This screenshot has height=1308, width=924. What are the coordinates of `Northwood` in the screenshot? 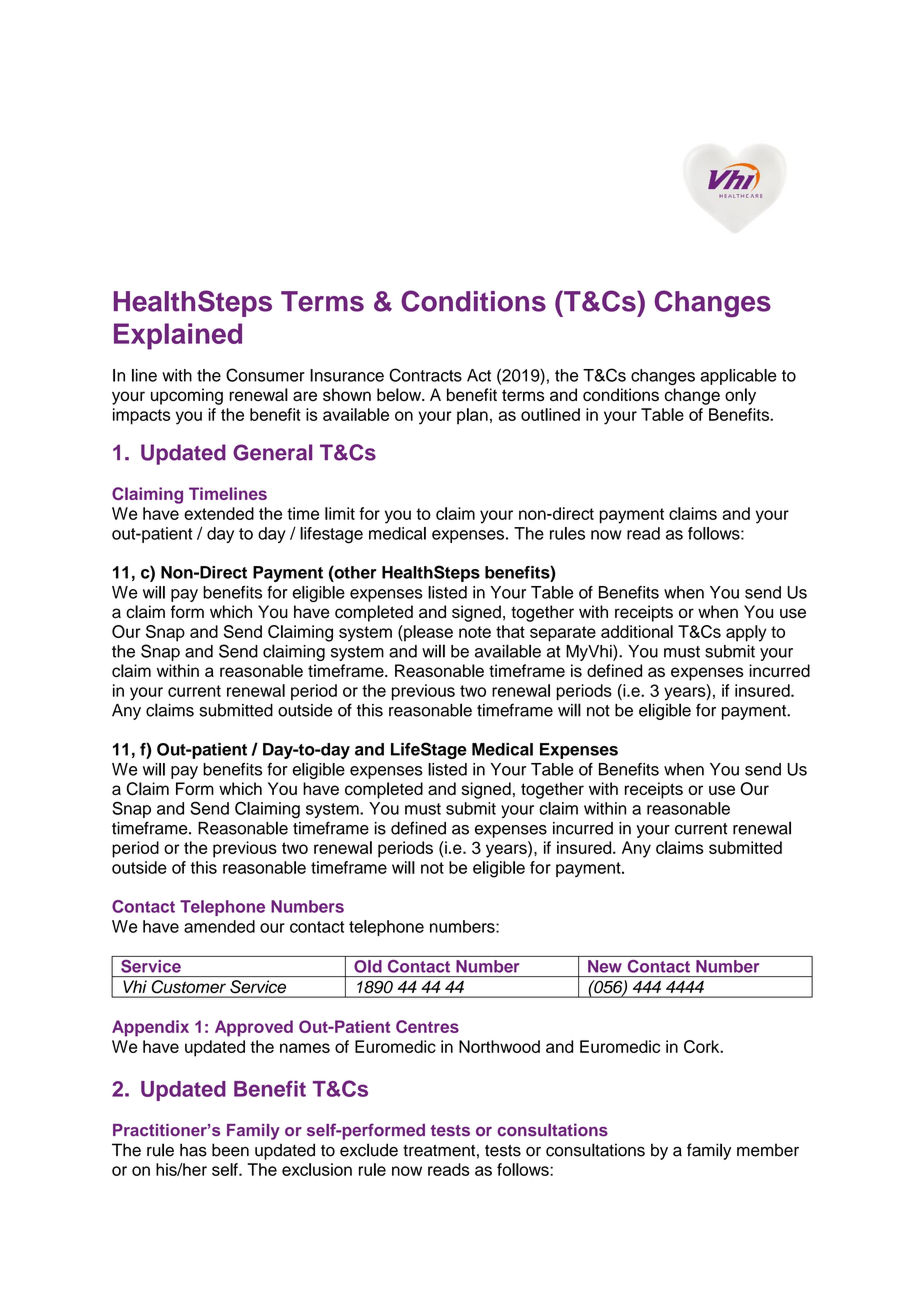 It's located at (499, 1046).
